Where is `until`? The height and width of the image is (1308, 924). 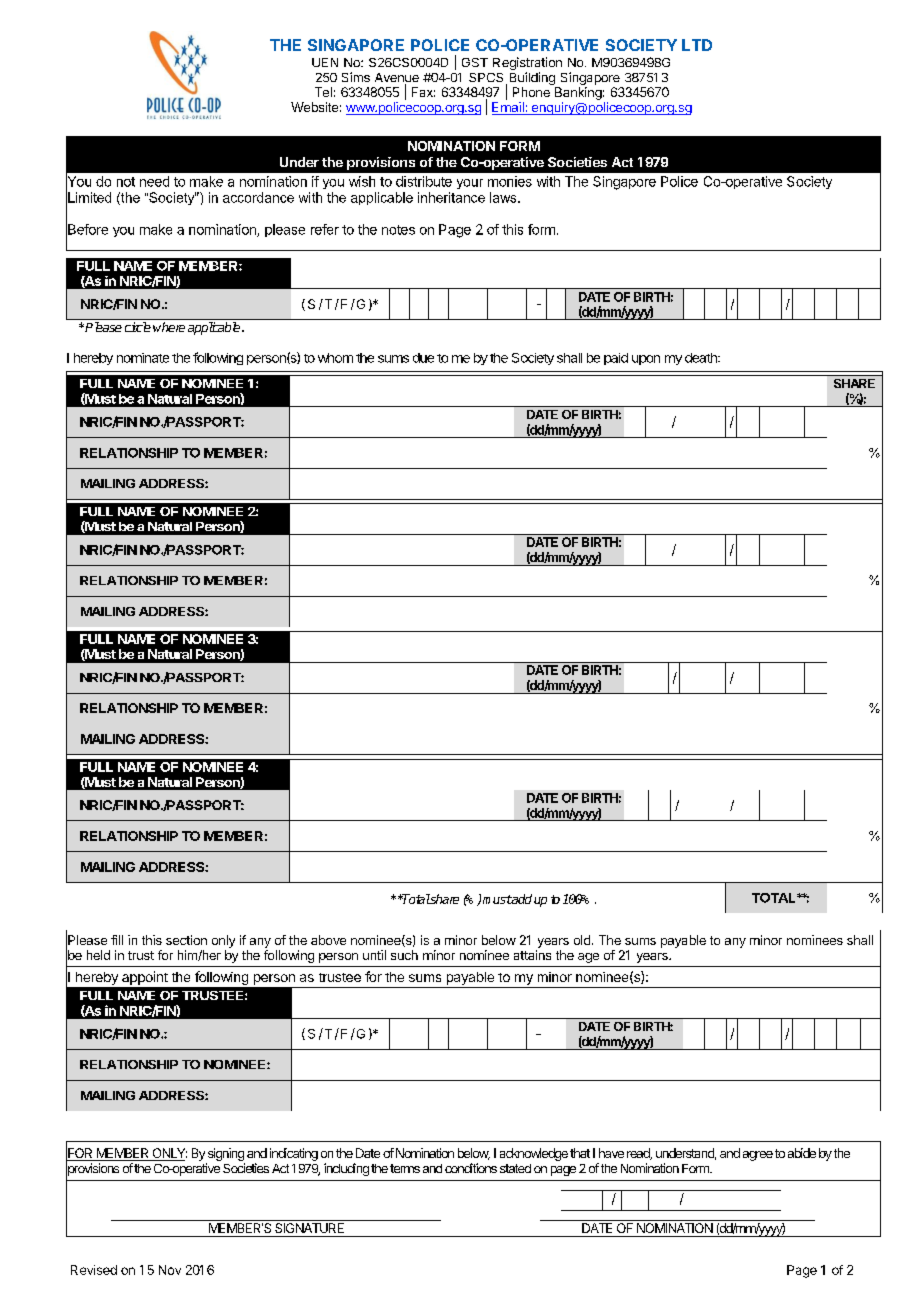
until is located at coordinates (374, 955).
